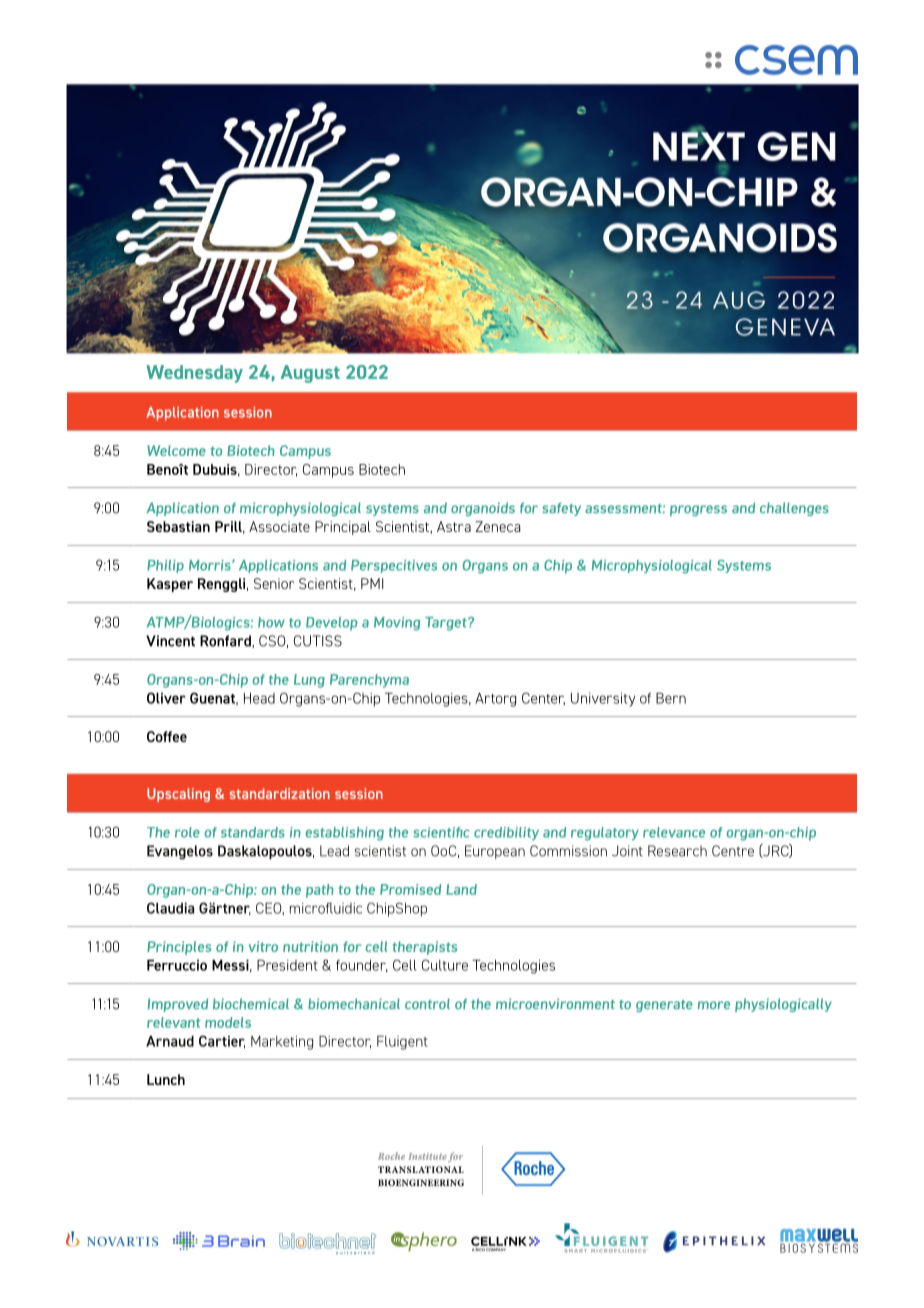 The width and height of the image is (924, 1308). Describe the element at coordinates (194, 374) in the image. I see `Wednesday` at that location.
